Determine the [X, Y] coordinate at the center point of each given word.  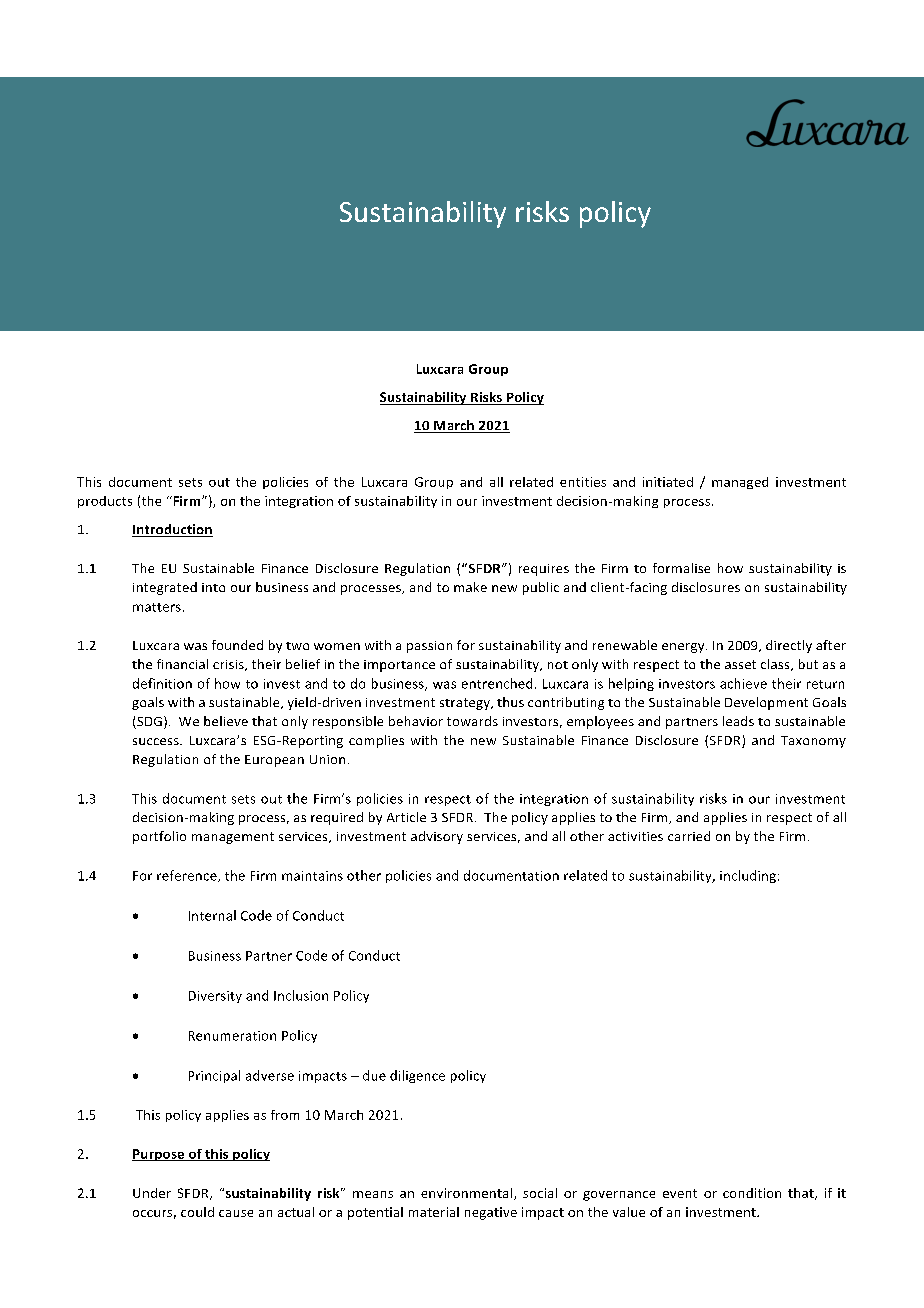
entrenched [497, 683]
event [680, 1193]
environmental [468, 1194]
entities [583, 482]
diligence [417, 1076]
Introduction [172, 530]
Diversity [215, 997]
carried [689, 836]
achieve [743, 683]
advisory [437, 837]
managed [740, 483]
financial [182, 664]
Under [152, 1193]
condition [752, 1193]
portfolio [159, 837]
